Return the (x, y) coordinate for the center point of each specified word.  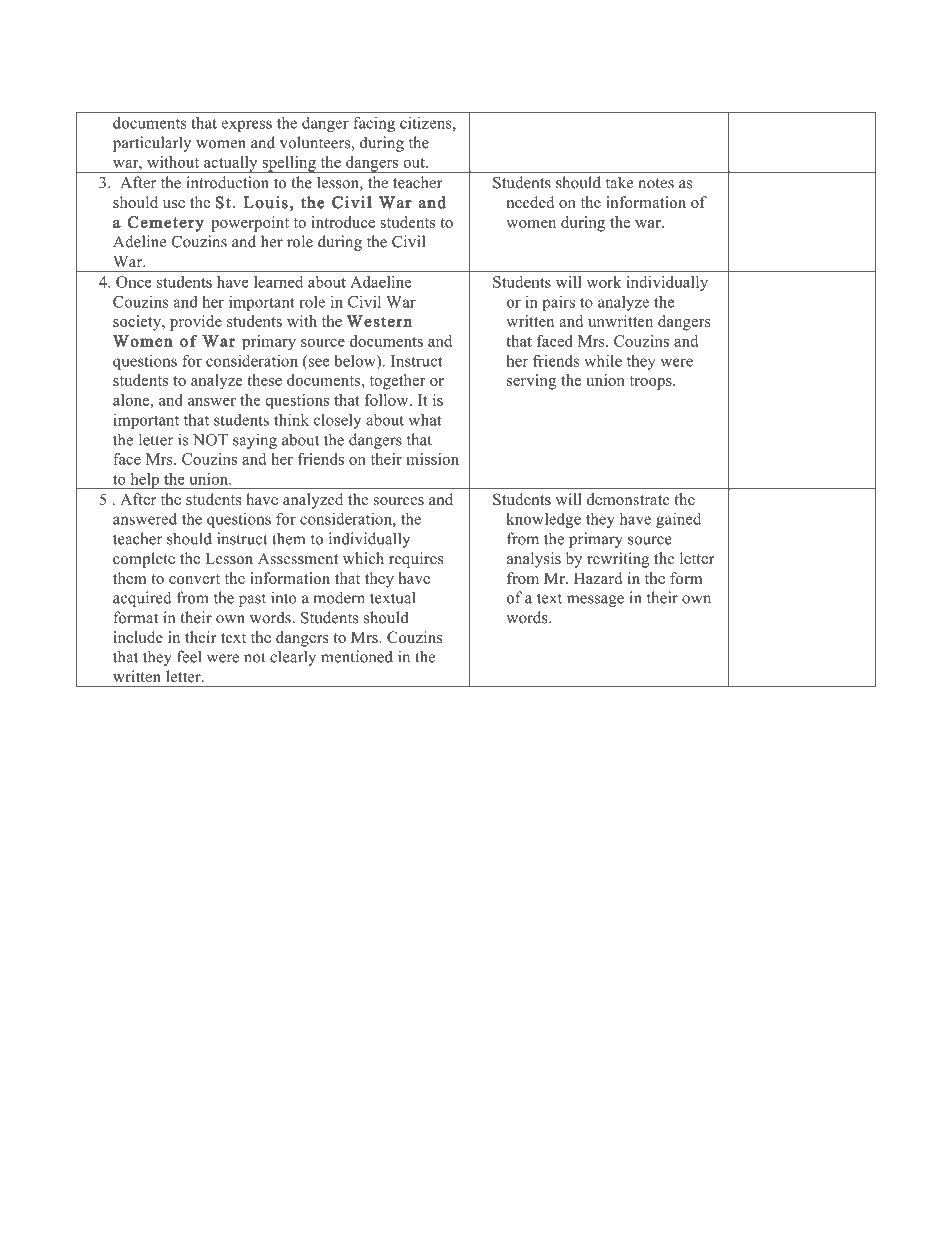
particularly (152, 144)
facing (374, 124)
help (145, 481)
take (619, 182)
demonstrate (628, 499)
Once (134, 282)
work (604, 282)
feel (189, 656)
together (397, 382)
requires (416, 560)
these (264, 380)
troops (652, 383)
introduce (343, 222)
